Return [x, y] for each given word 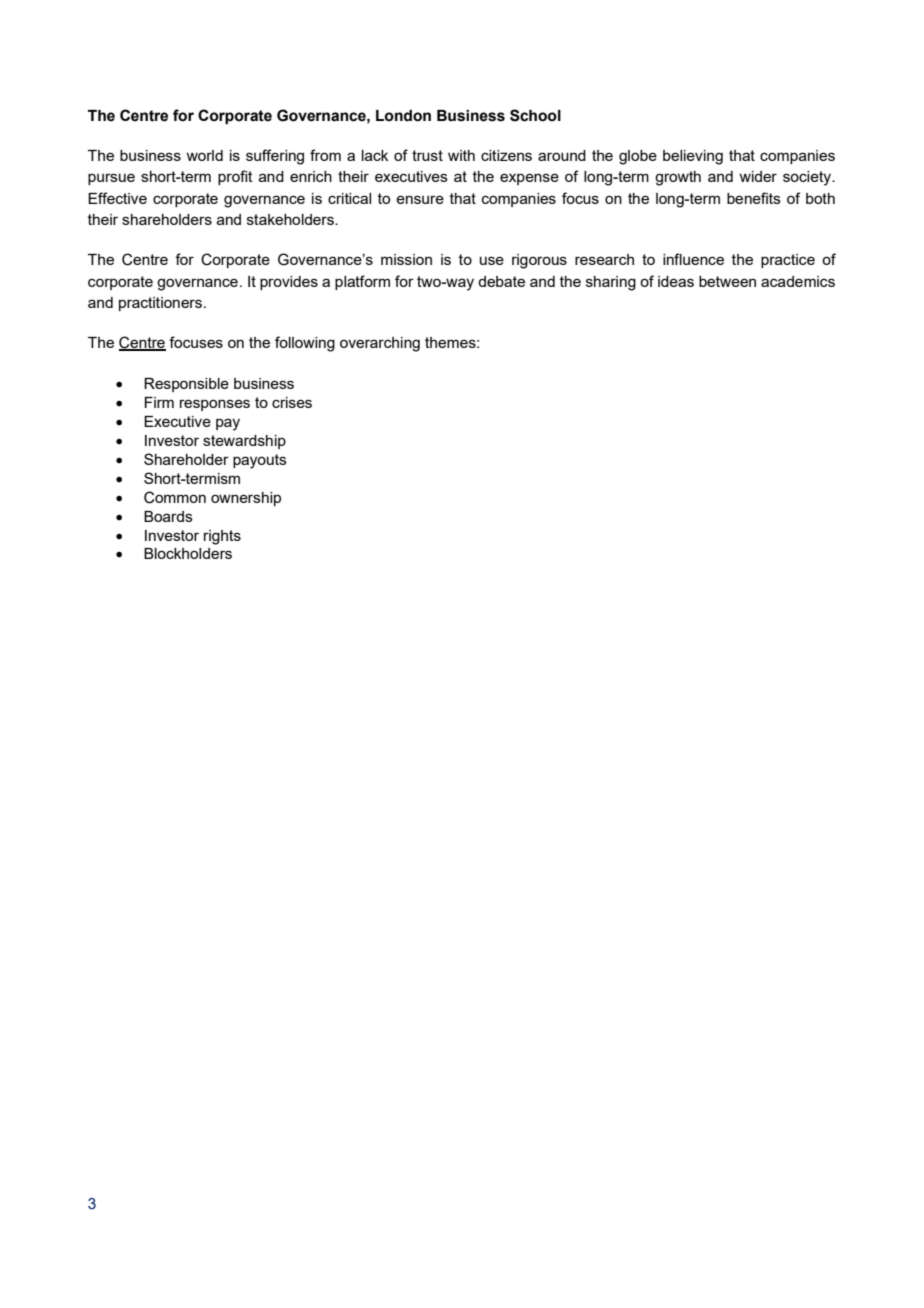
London [403, 116]
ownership [246, 499]
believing [693, 157]
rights [222, 537]
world [204, 155]
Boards [168, 516]
